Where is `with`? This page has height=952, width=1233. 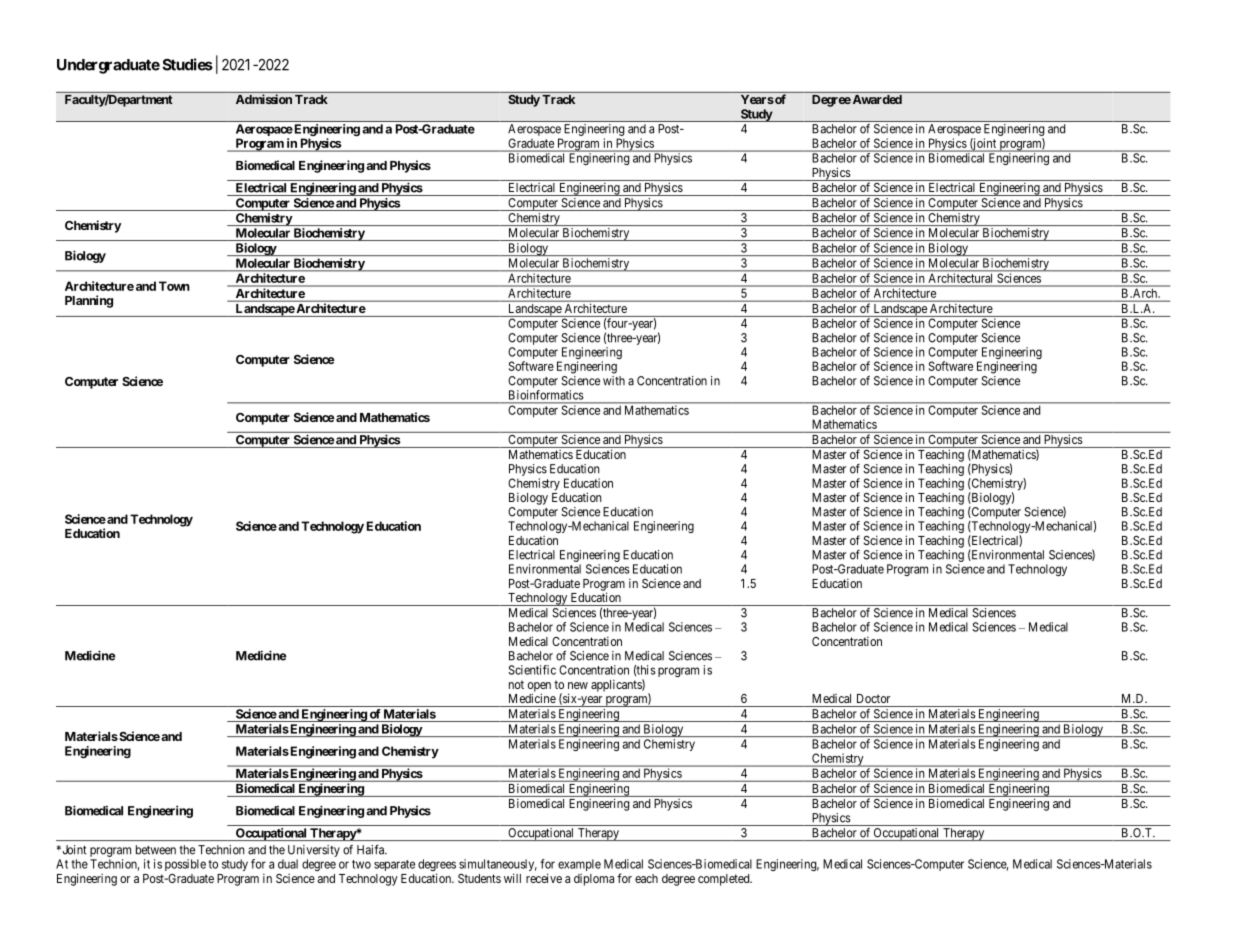 with is located at coordinates (614, 381).
